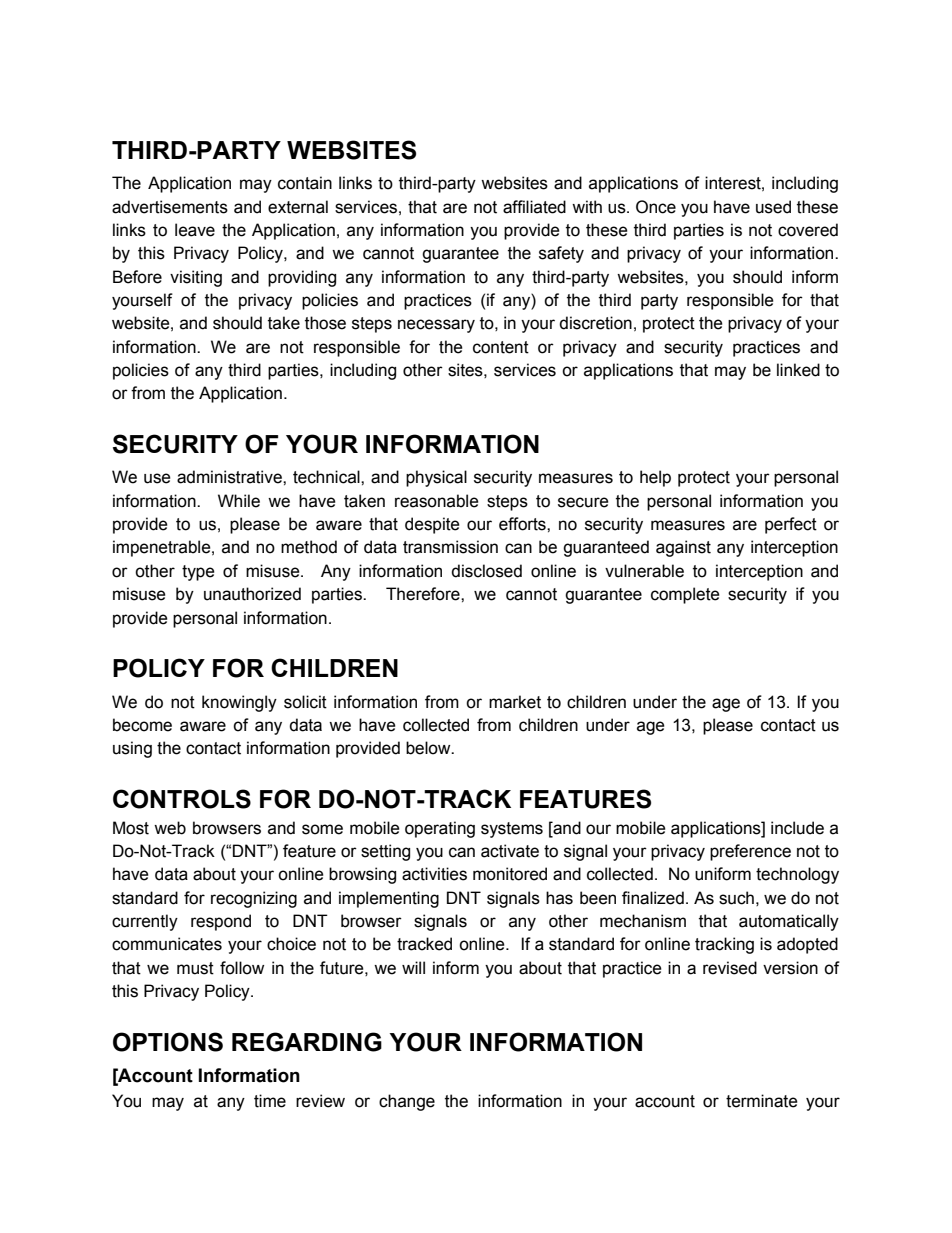 This document has height=1233, width=952. Describe the element at coordinates (252, 594) in the document. I see `unauthorized` at that location.
